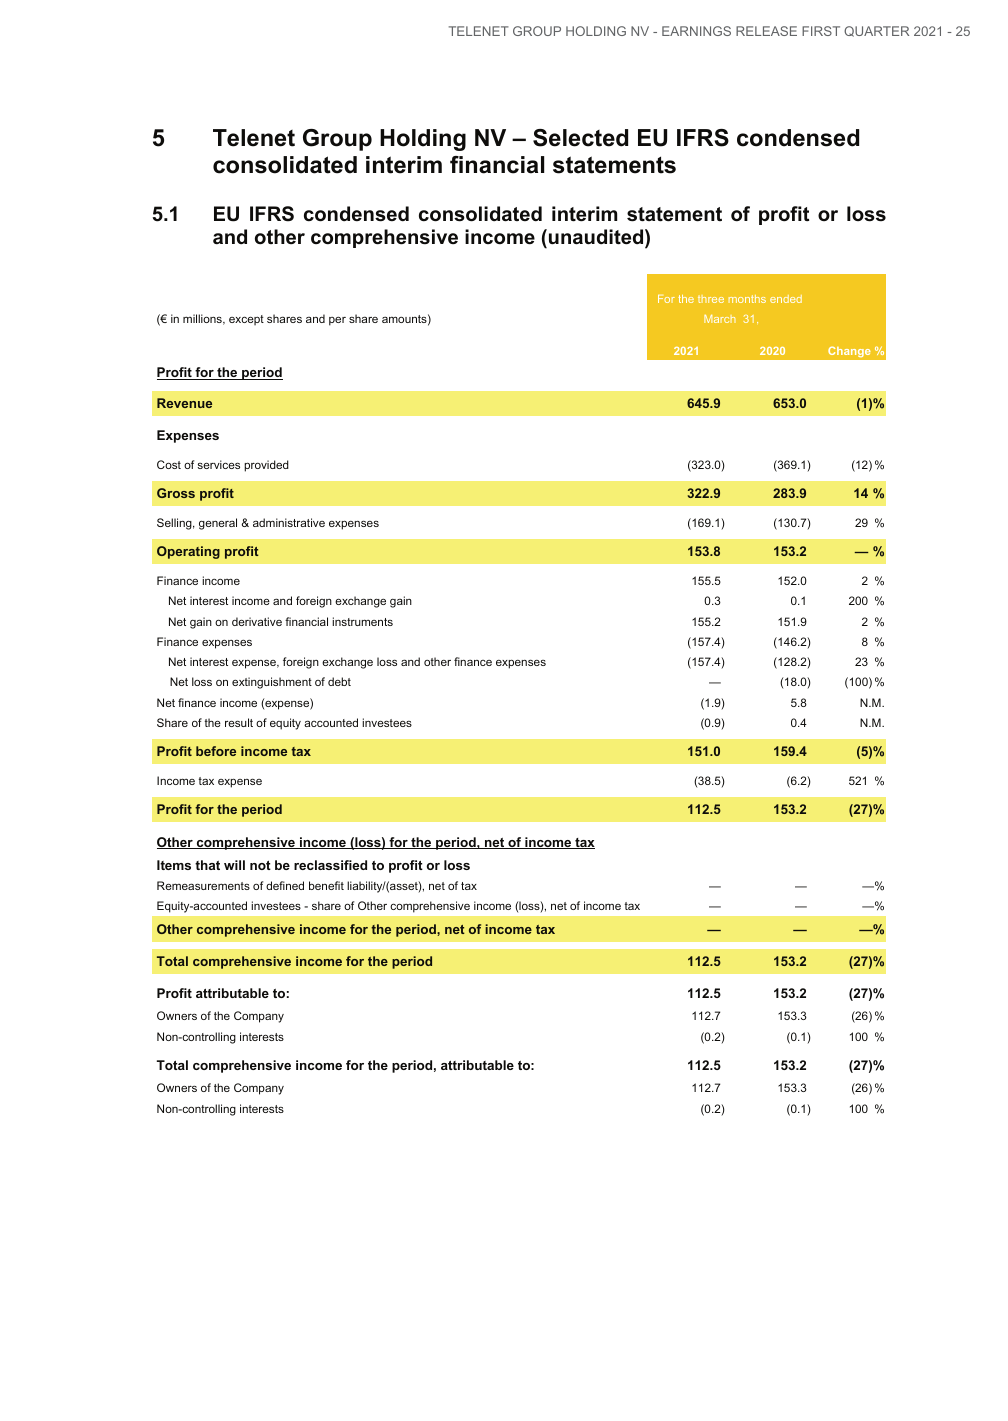 This screenshot has width=1008, height=1421. I want to click on reclassified, so click(330, 865).
